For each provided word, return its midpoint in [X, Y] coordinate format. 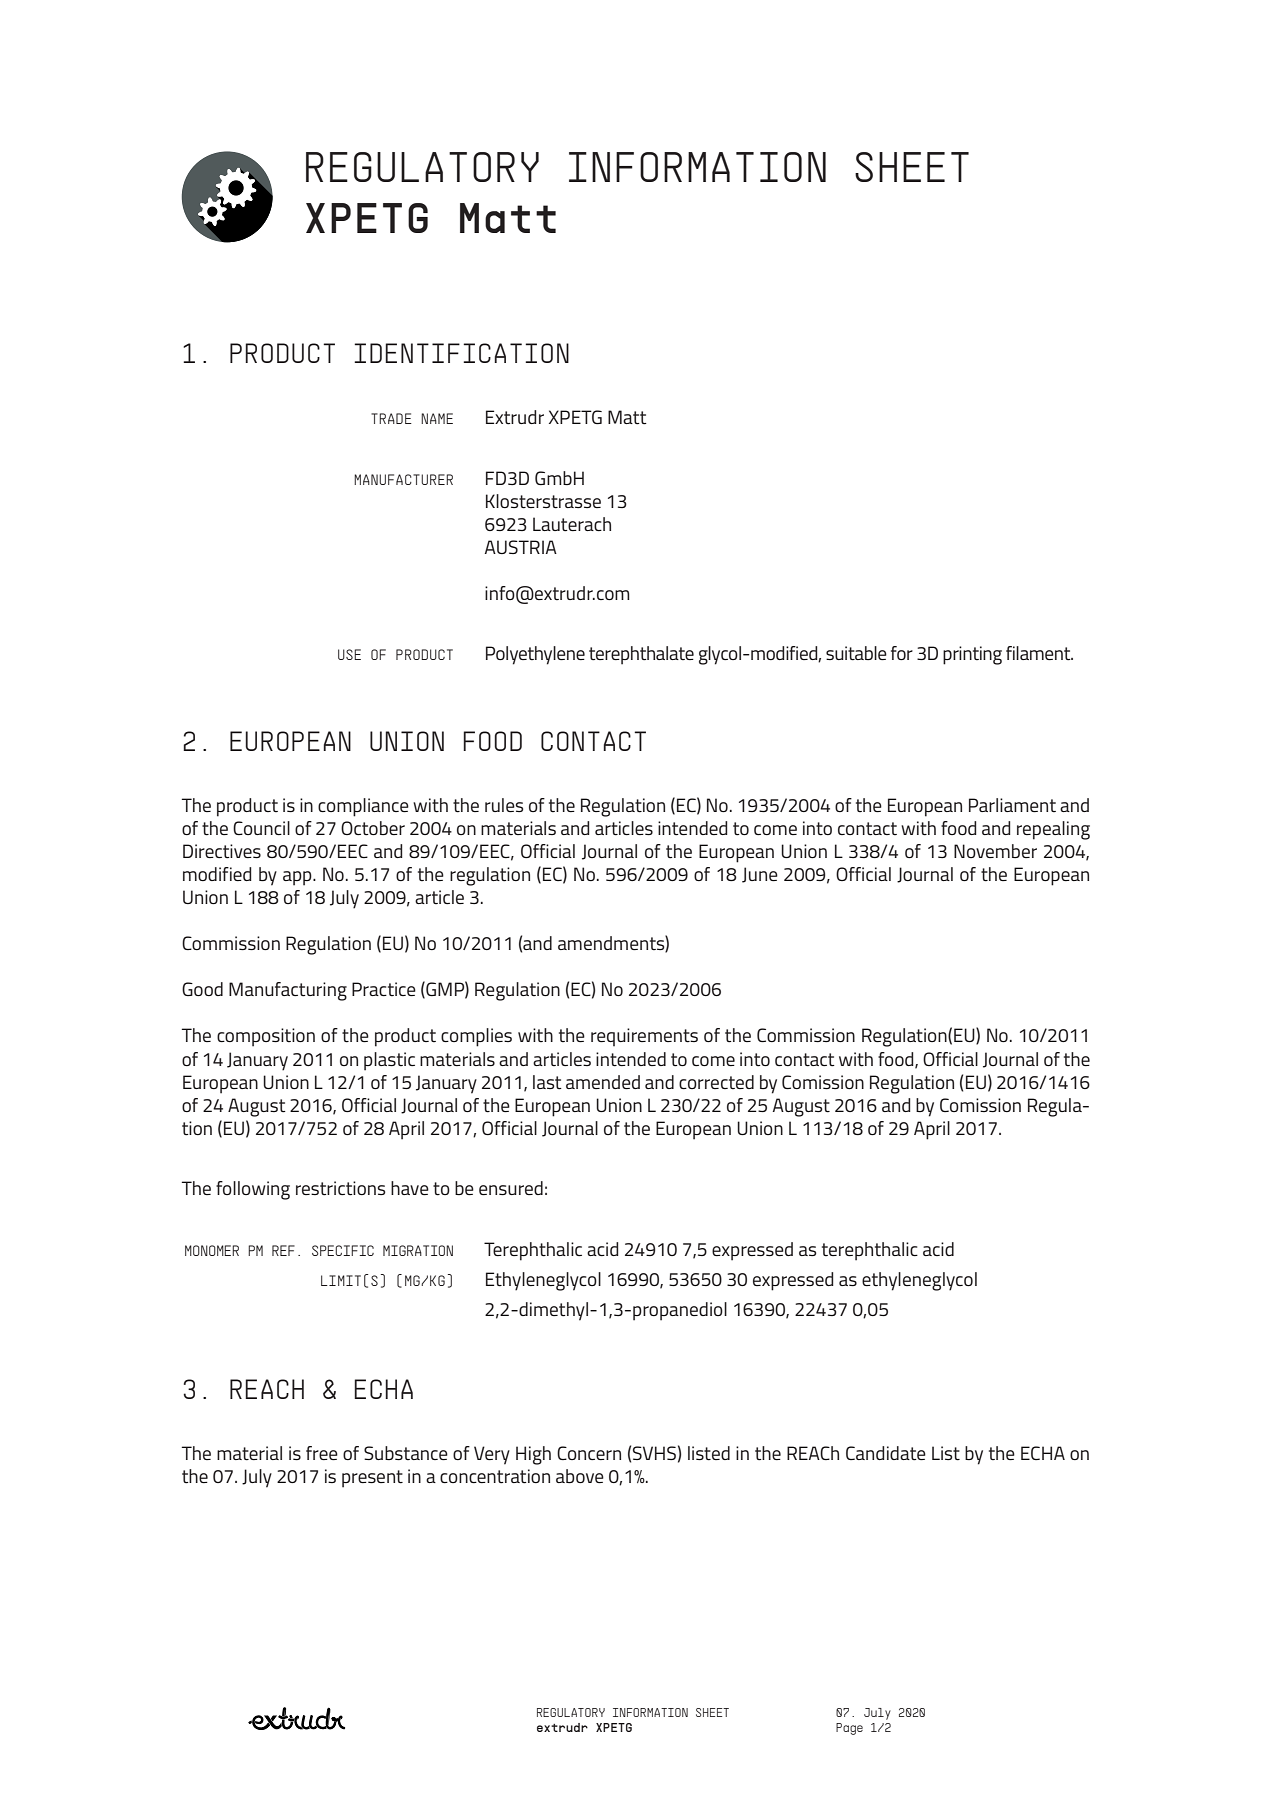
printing [972, 655]
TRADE [391, 418]
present [372, 1479]
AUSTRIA [521, 547]
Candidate [886, 1453]
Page [849, 1729]
